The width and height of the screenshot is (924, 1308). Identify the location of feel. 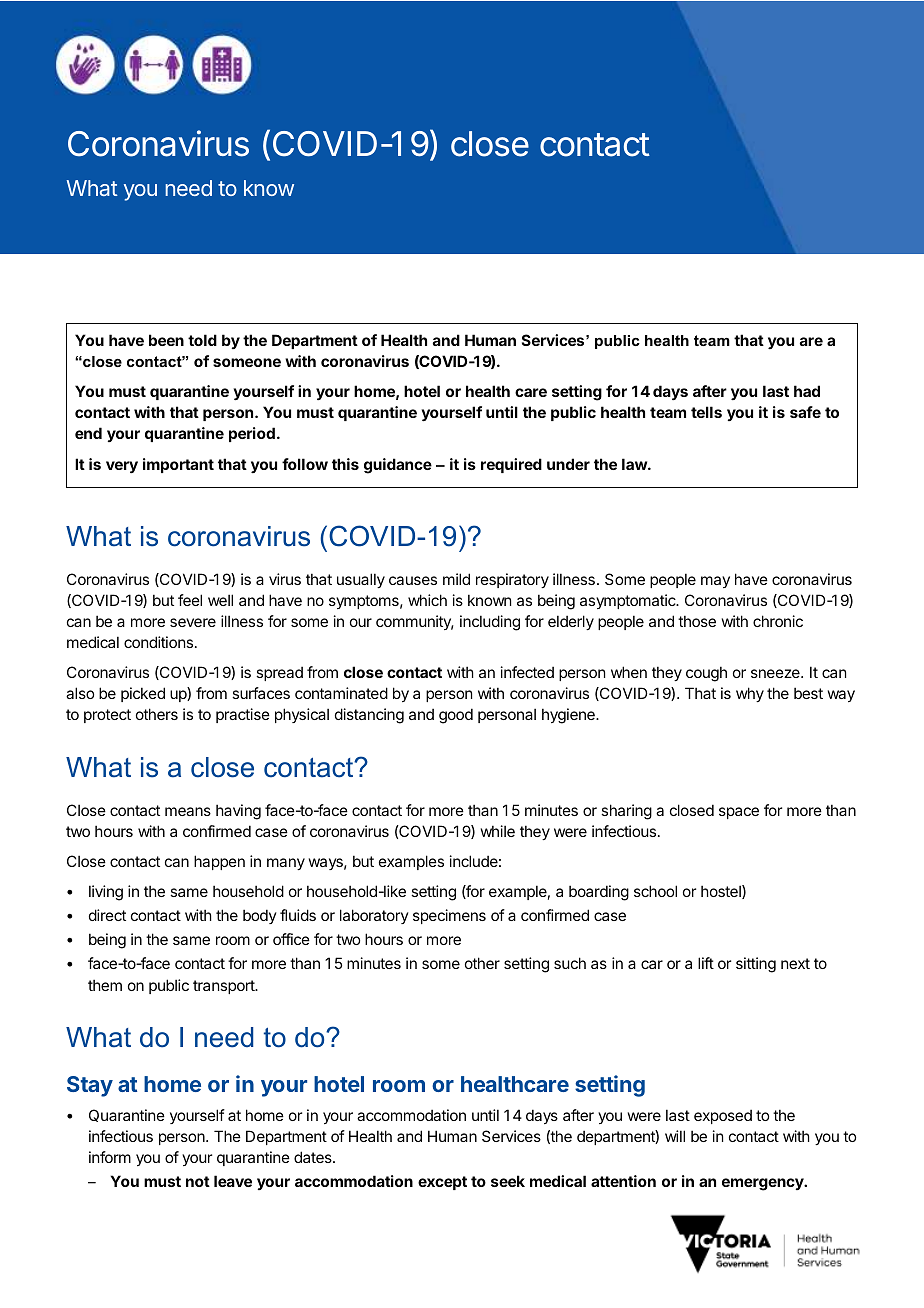
(190, 600).
